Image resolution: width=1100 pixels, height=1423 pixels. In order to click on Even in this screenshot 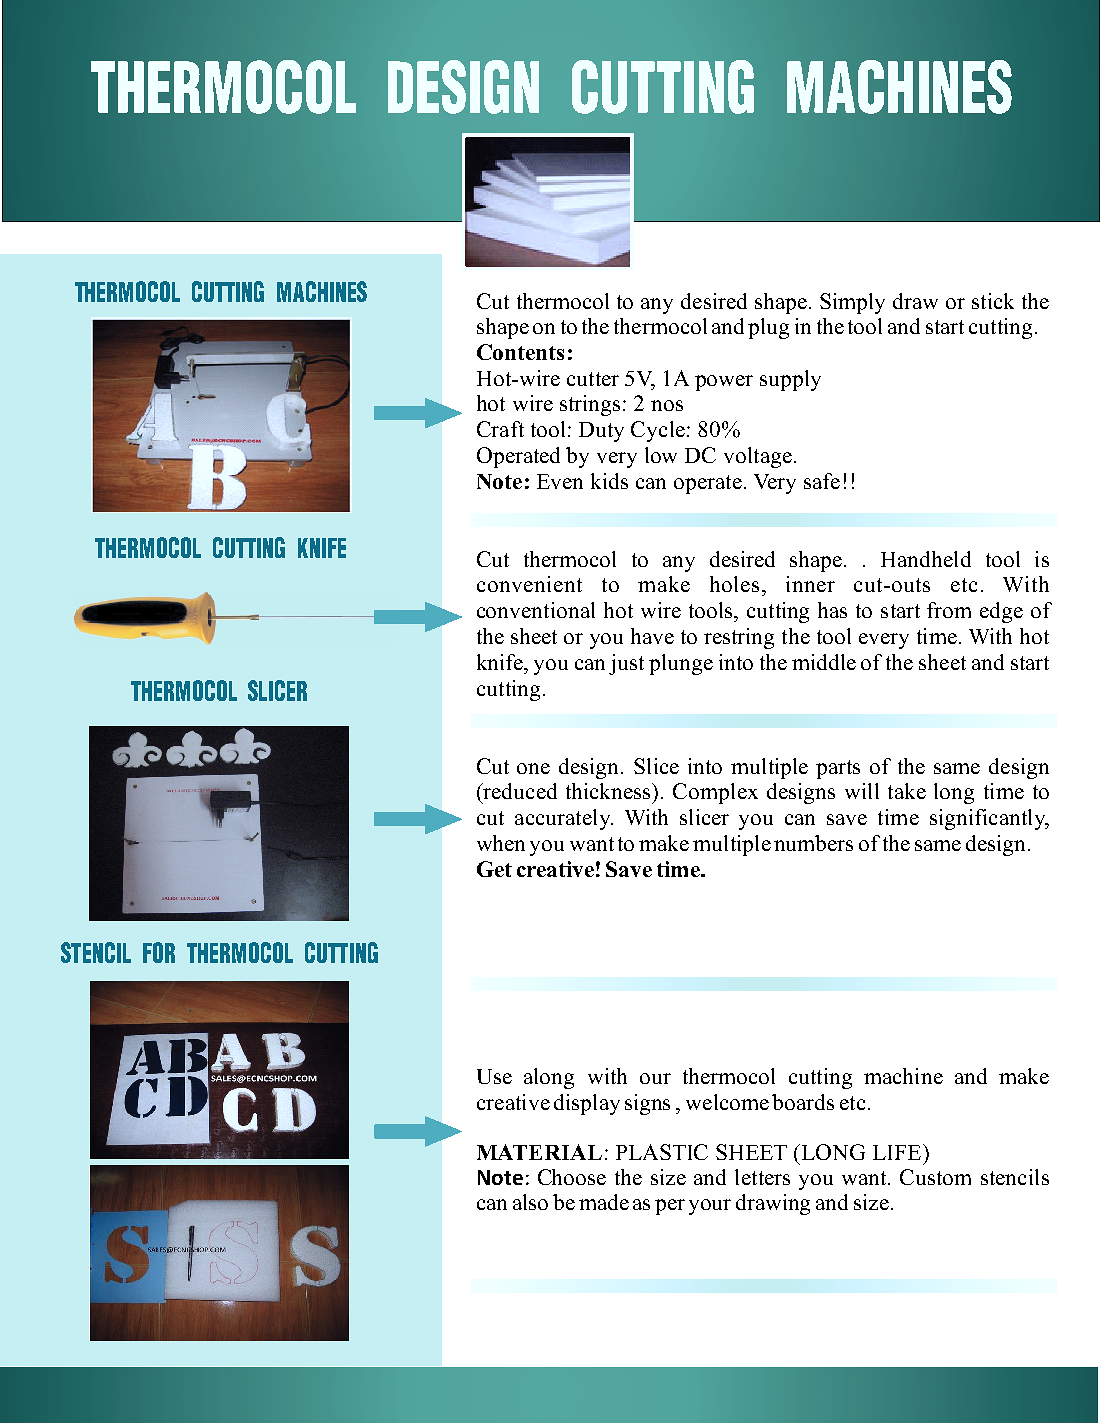, I will do `click(560, 481)`.
